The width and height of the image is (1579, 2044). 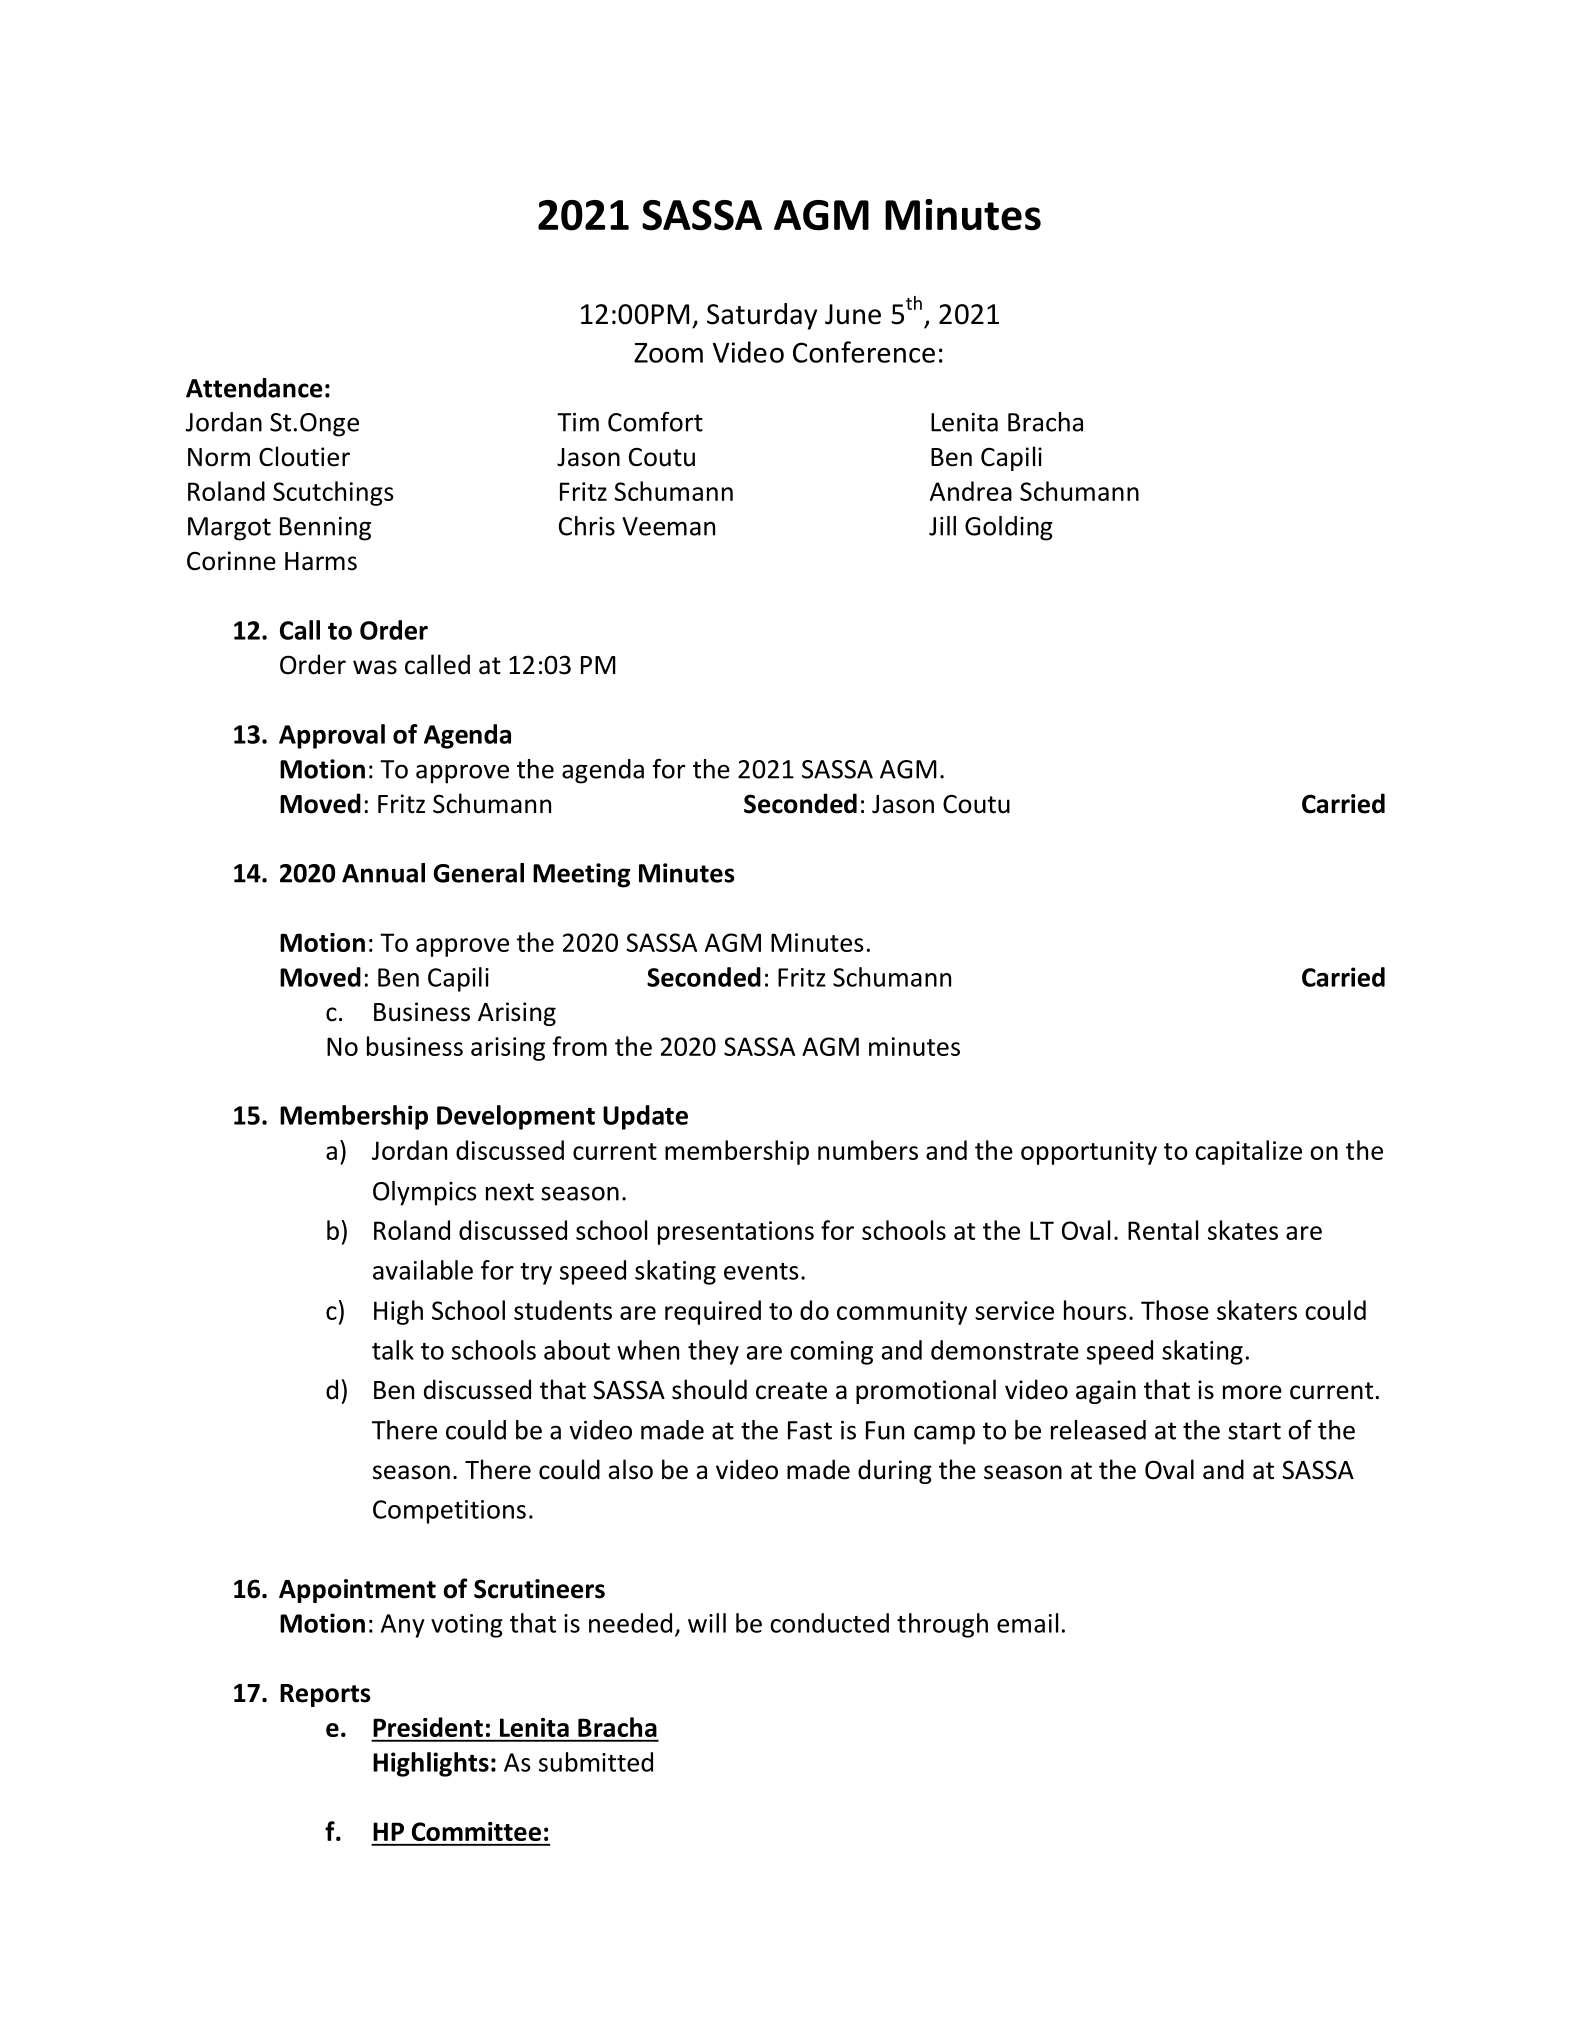 What do you see at coordinates (1089, 1153) in the image?
I see `opportunity` at bounding box center [1089, 1153].
